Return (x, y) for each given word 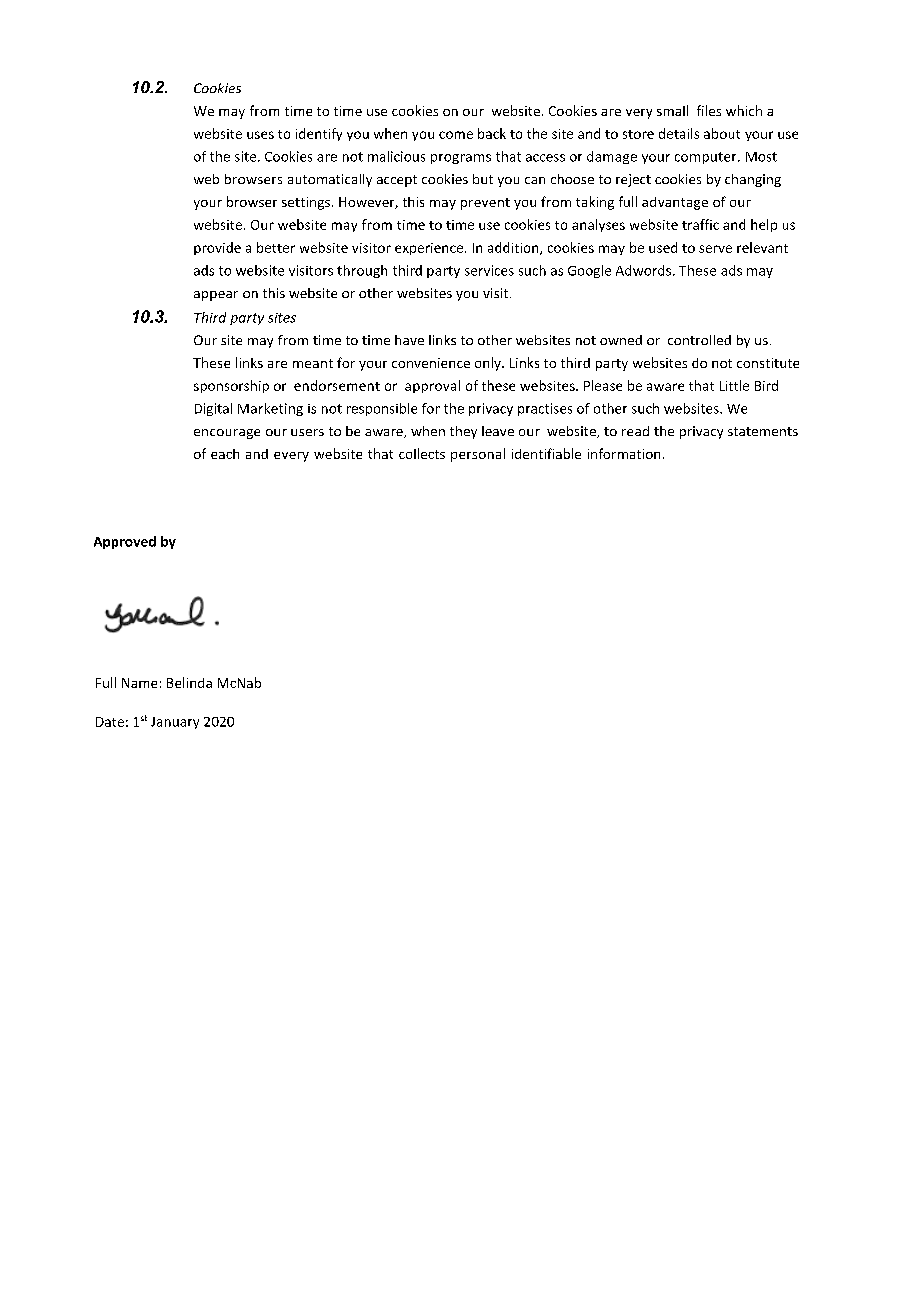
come (456, 135)
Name (139, 683)
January (175, 723)
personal (478, 455)
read (635, 431)
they (463, 432)
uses (260, 135)
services (489, 270)
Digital (213, 409)
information (624, 453)
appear (216, 296)
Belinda (189, 682)
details (679, 133)
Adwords (643, 270)
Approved (125, 542)
